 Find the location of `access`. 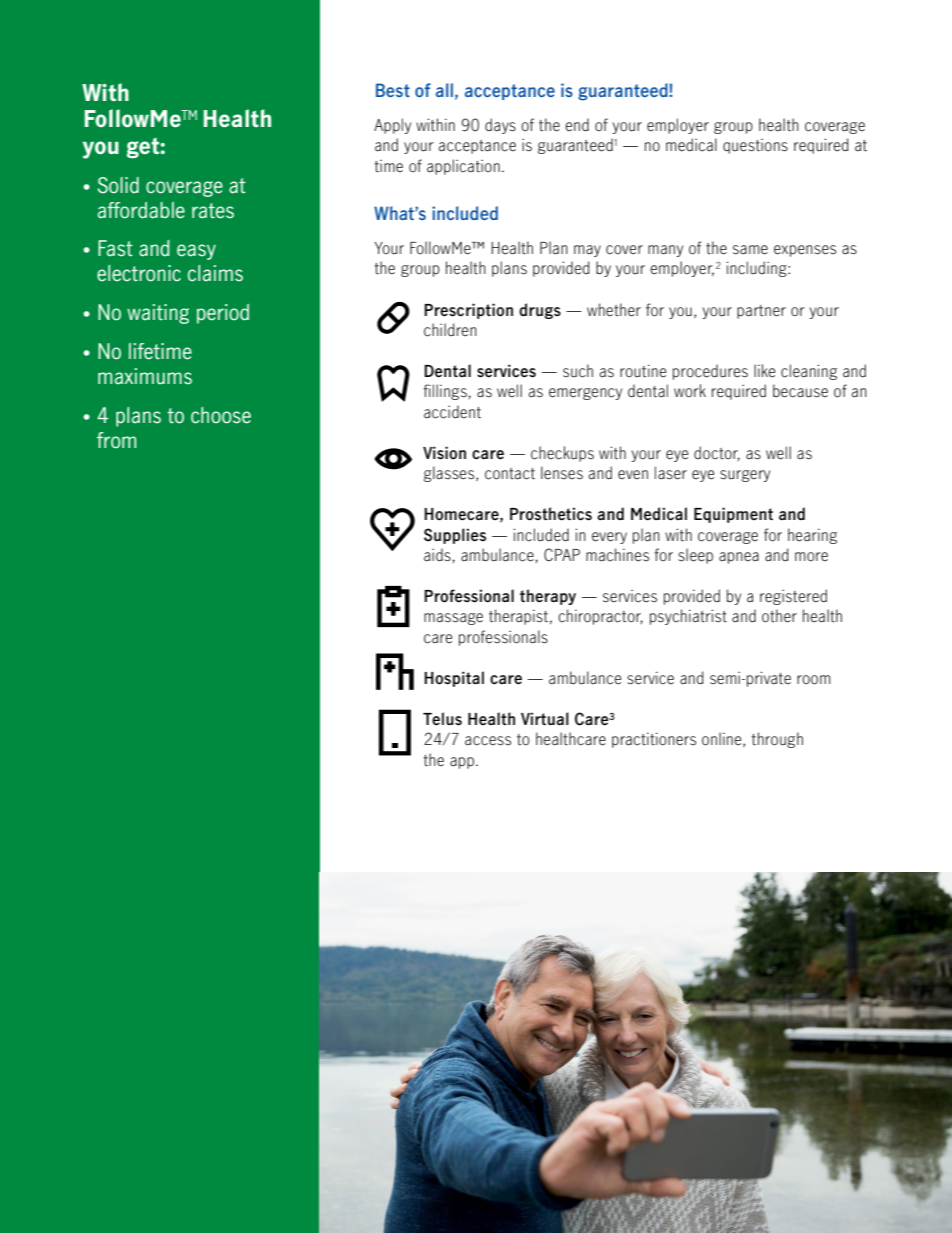

access is located at coordinates (488, 741).
